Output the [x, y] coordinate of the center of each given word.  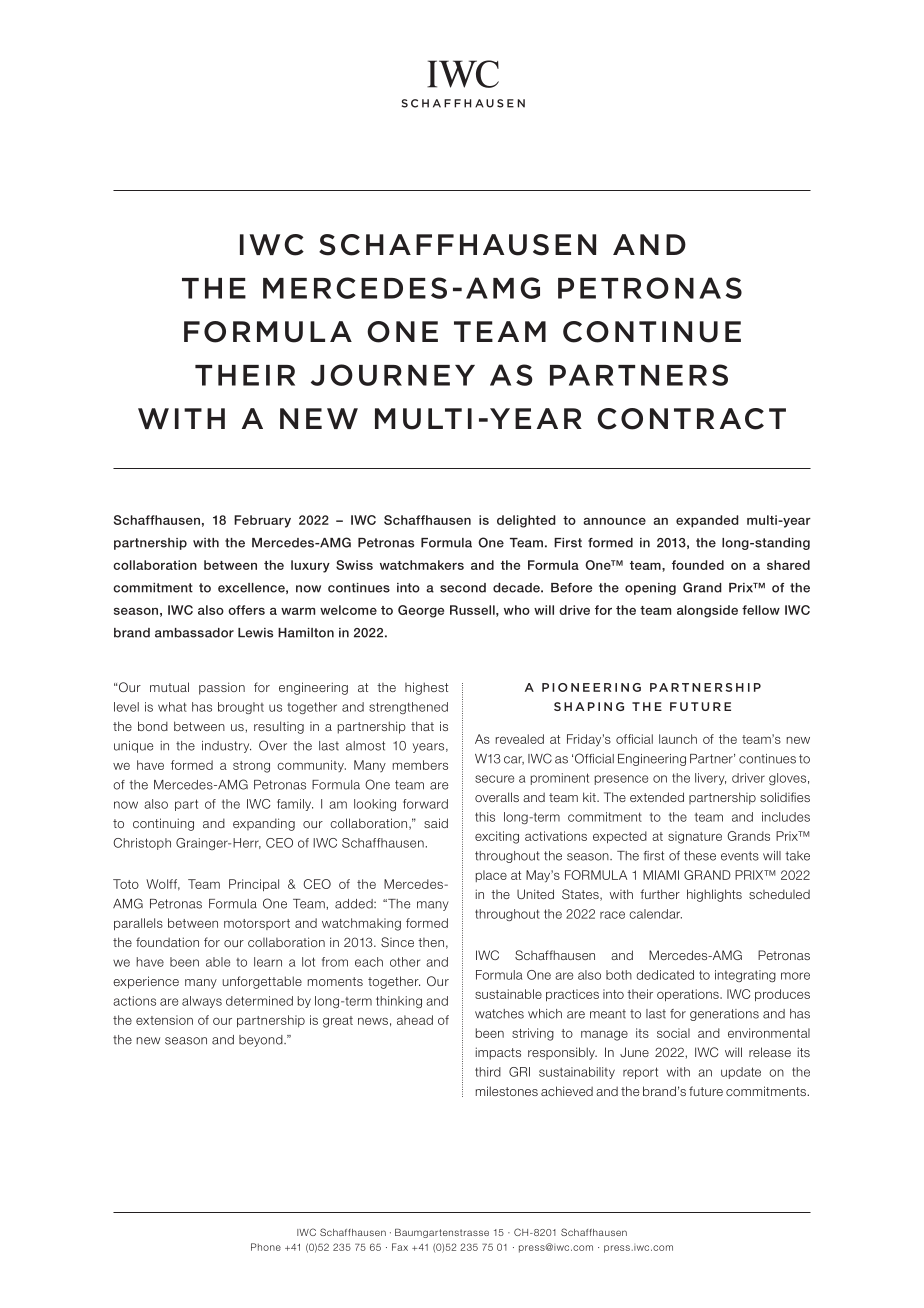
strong [251, 767]
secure [494, 779]
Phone [266, 1247]
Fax [400, 1247]
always [202, 1002]
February [262, 521]
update [741, 1073]
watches [499, 1014]
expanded [707, 521]
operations [689, 995]
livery [710, 779]
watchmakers [422, 565]
